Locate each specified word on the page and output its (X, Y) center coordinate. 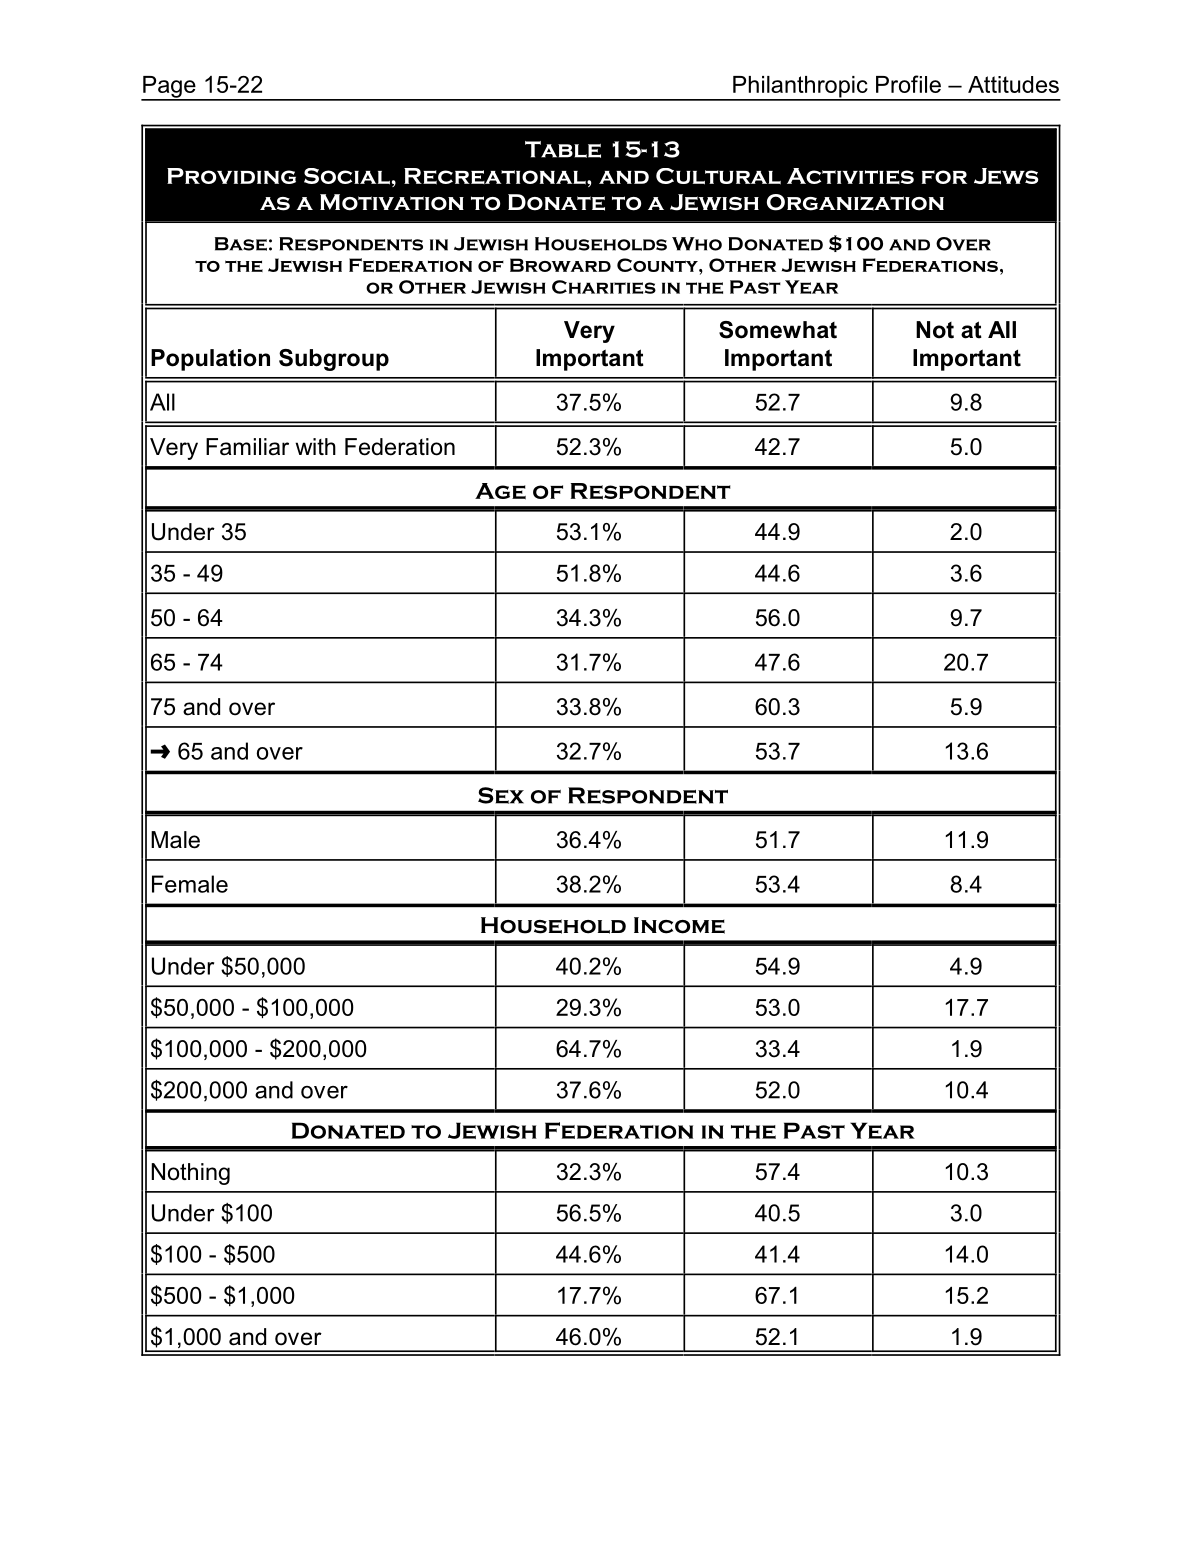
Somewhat (778, 330)
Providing (231, 176)
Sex (501, 795)
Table (563, 149)
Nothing (190, 1174)
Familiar (247, 447)
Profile (908, 84)
